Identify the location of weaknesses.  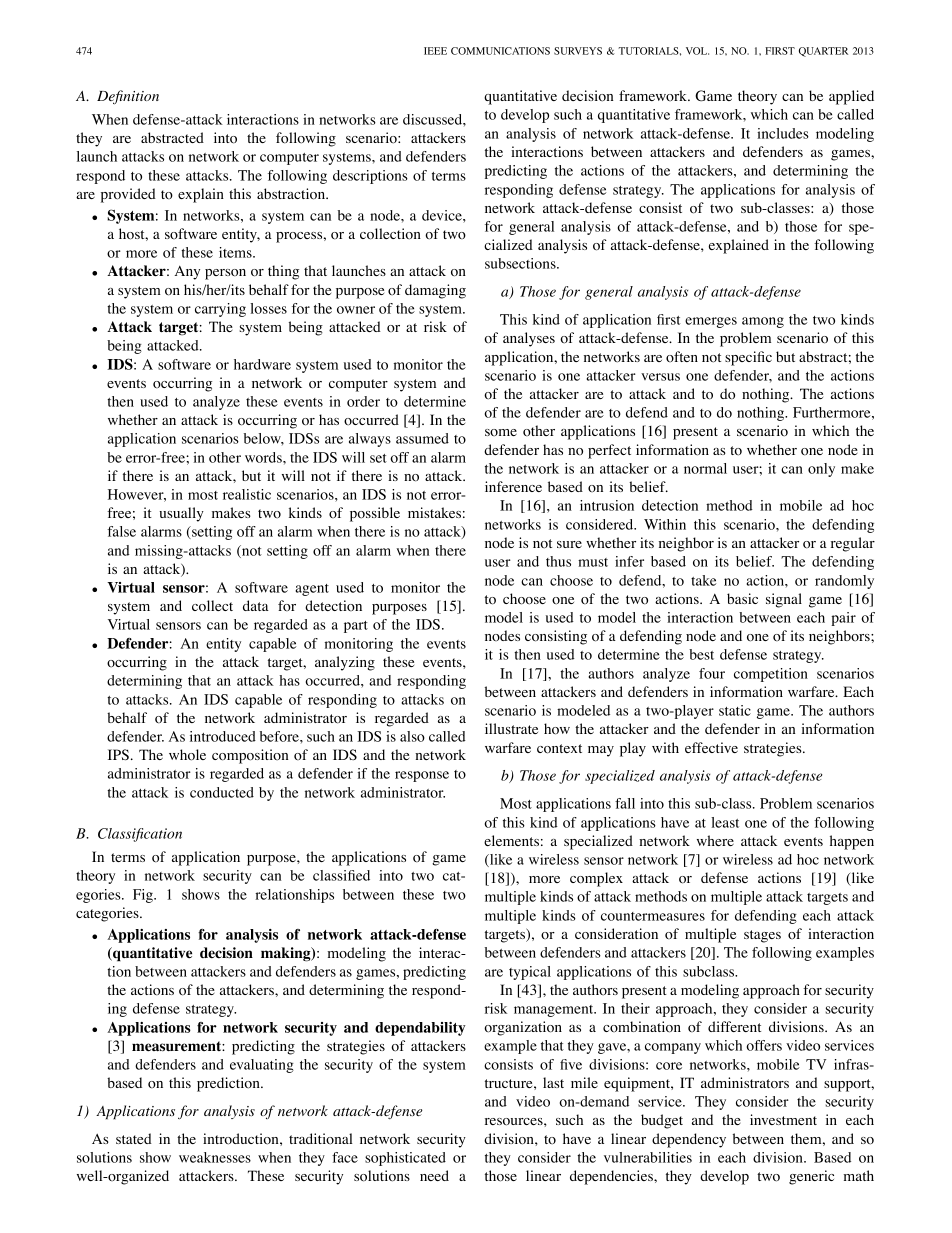
(215, 1157).
